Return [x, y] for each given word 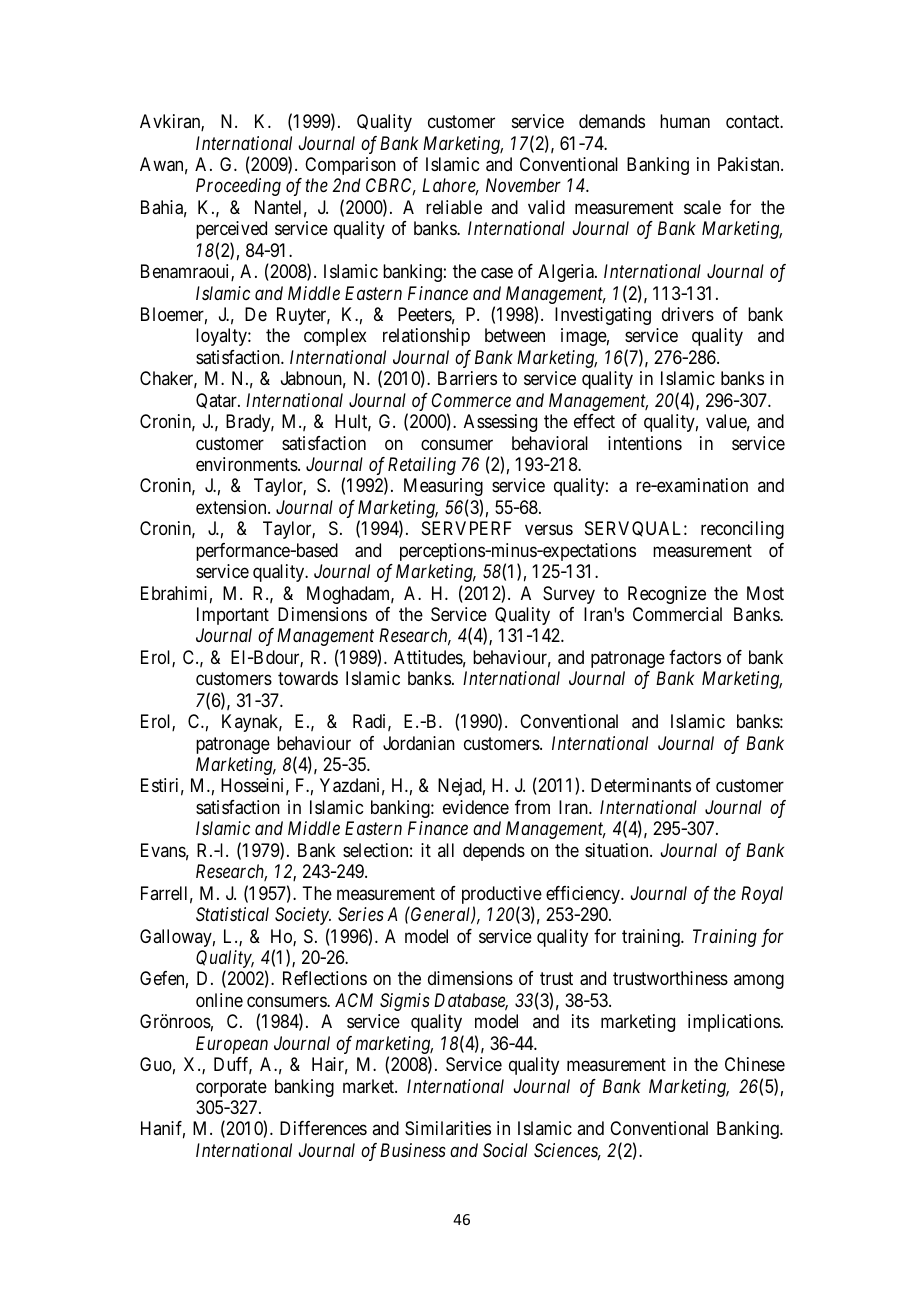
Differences [323, 1128]
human [685, 121]
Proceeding [238, 187]
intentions [645, 443]
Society [303, 916]
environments [247, 464]
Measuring [443, 487]
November [523, 185]
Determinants [641, 785]
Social [505, 1150]
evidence [476, 807]
